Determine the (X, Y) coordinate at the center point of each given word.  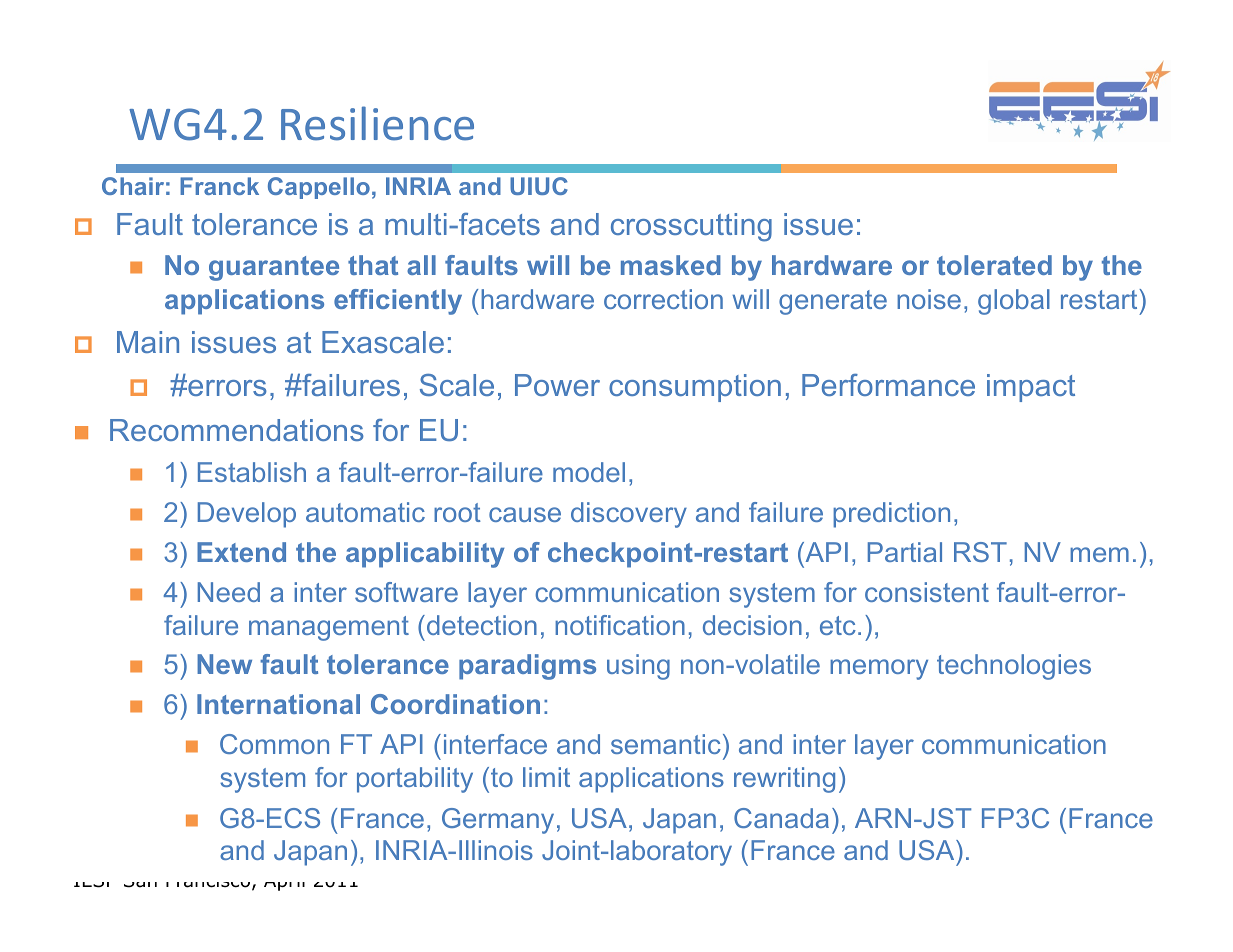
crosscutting (691, 227)
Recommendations (237, 430)
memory (879, 669)
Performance (888, 385)
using (638, 667)
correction (663, 299)
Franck (219, 186)
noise (929, 299)
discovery (629, 515)
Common (274, 744)
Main (148, 342)
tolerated (994, 265)
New (224, 664)
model (589, 472)
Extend (241, 552)
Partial (905, 552)
